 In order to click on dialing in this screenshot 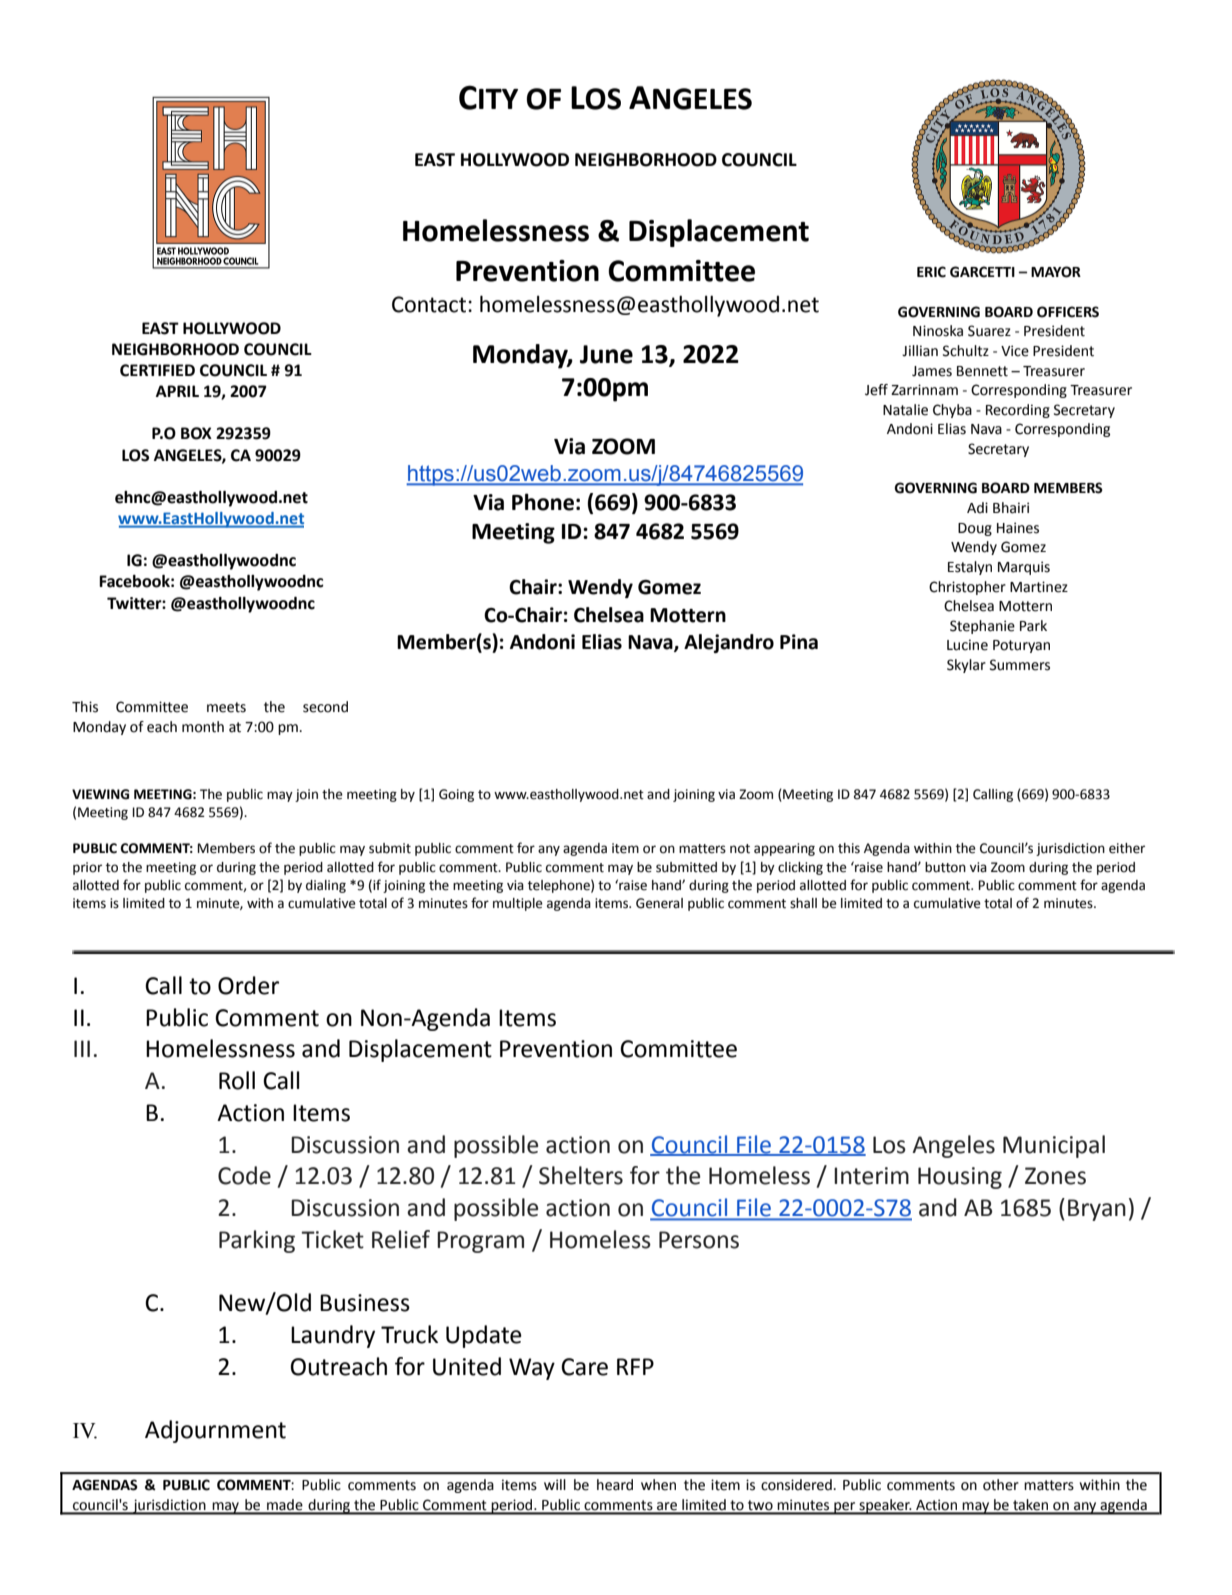, I will do `click(326, 886)`.
